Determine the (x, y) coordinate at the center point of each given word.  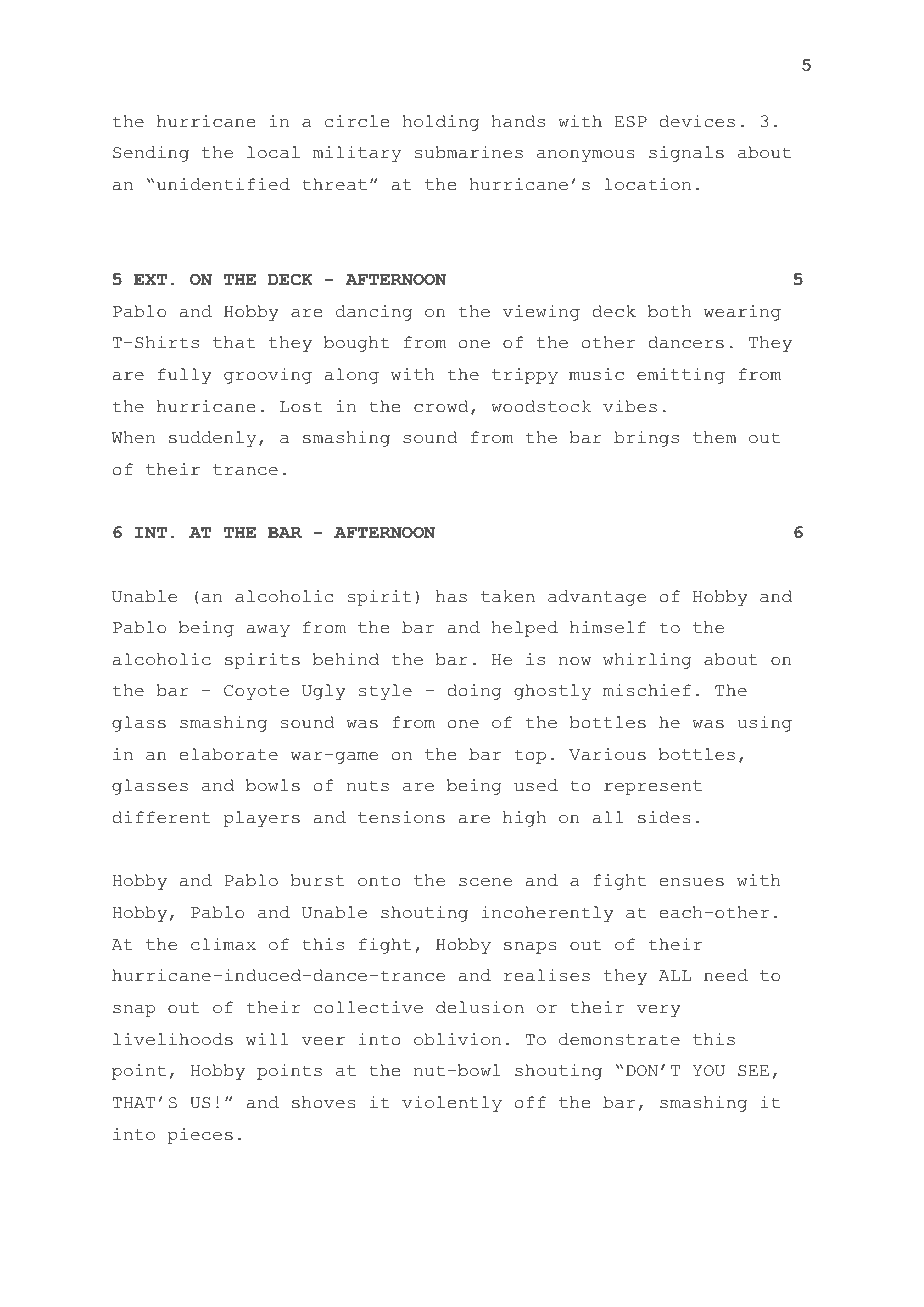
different (161, 817)
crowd (441, 406)
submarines (469, 152)
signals (686, 154)
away (268, 631)
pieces (200, 1136)
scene (485, 882)
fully (185, 376)
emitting (681, 376)
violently (452, 1104)
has (451, 596)
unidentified (223, 184)
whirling (647, 661)
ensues (691, 882)
